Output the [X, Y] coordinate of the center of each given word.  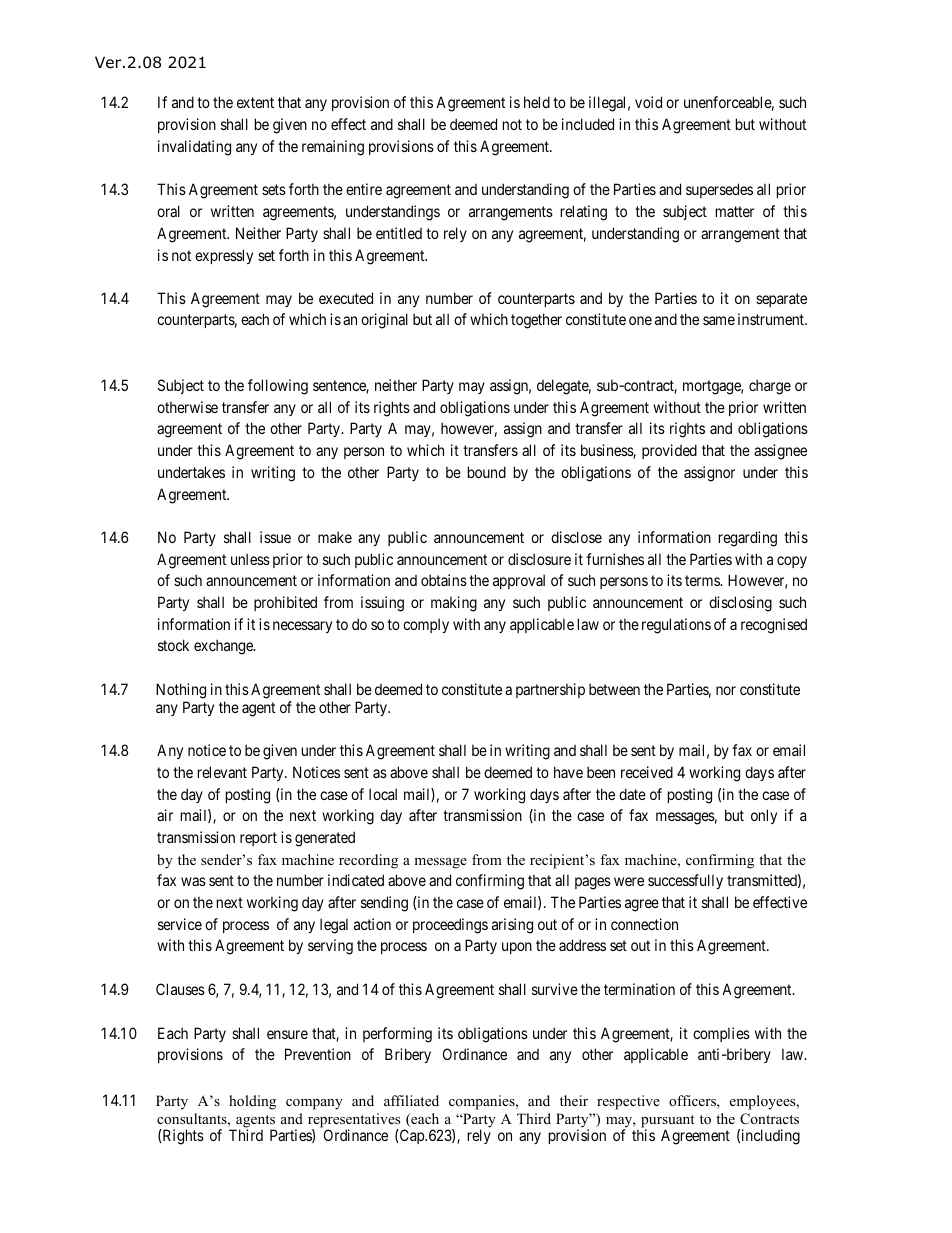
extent [255, 102]
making [454, 604]
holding [252, 1102]
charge [770, 387]
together [536, 321]
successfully [685, 881]
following [278, 387]
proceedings [450, 926]
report [258, 839]
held [537, 102]
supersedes [719, 190]
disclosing [740, 604]
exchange [224, 647]
